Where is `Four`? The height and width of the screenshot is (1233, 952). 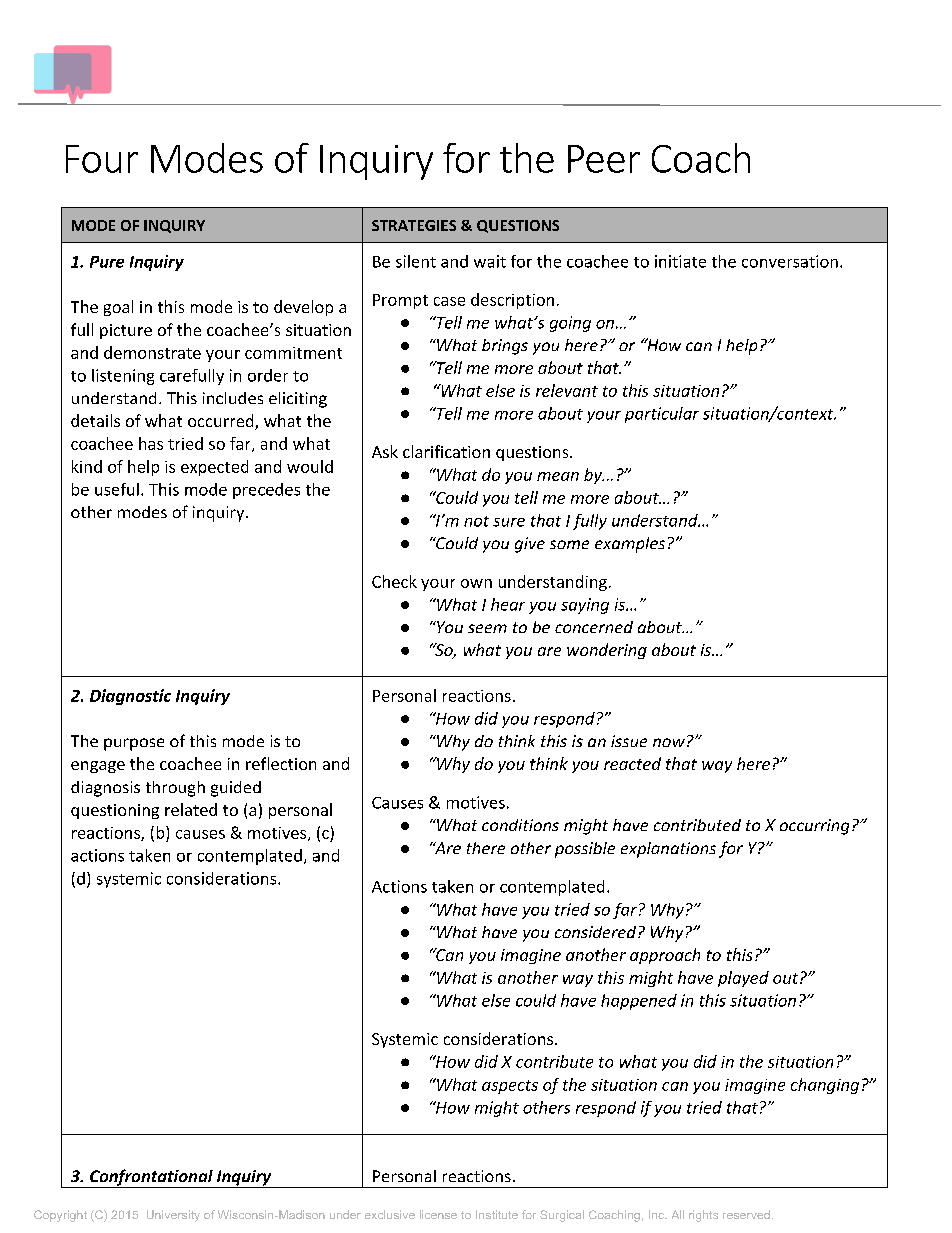
Four is located at coordinates (102, 159).
